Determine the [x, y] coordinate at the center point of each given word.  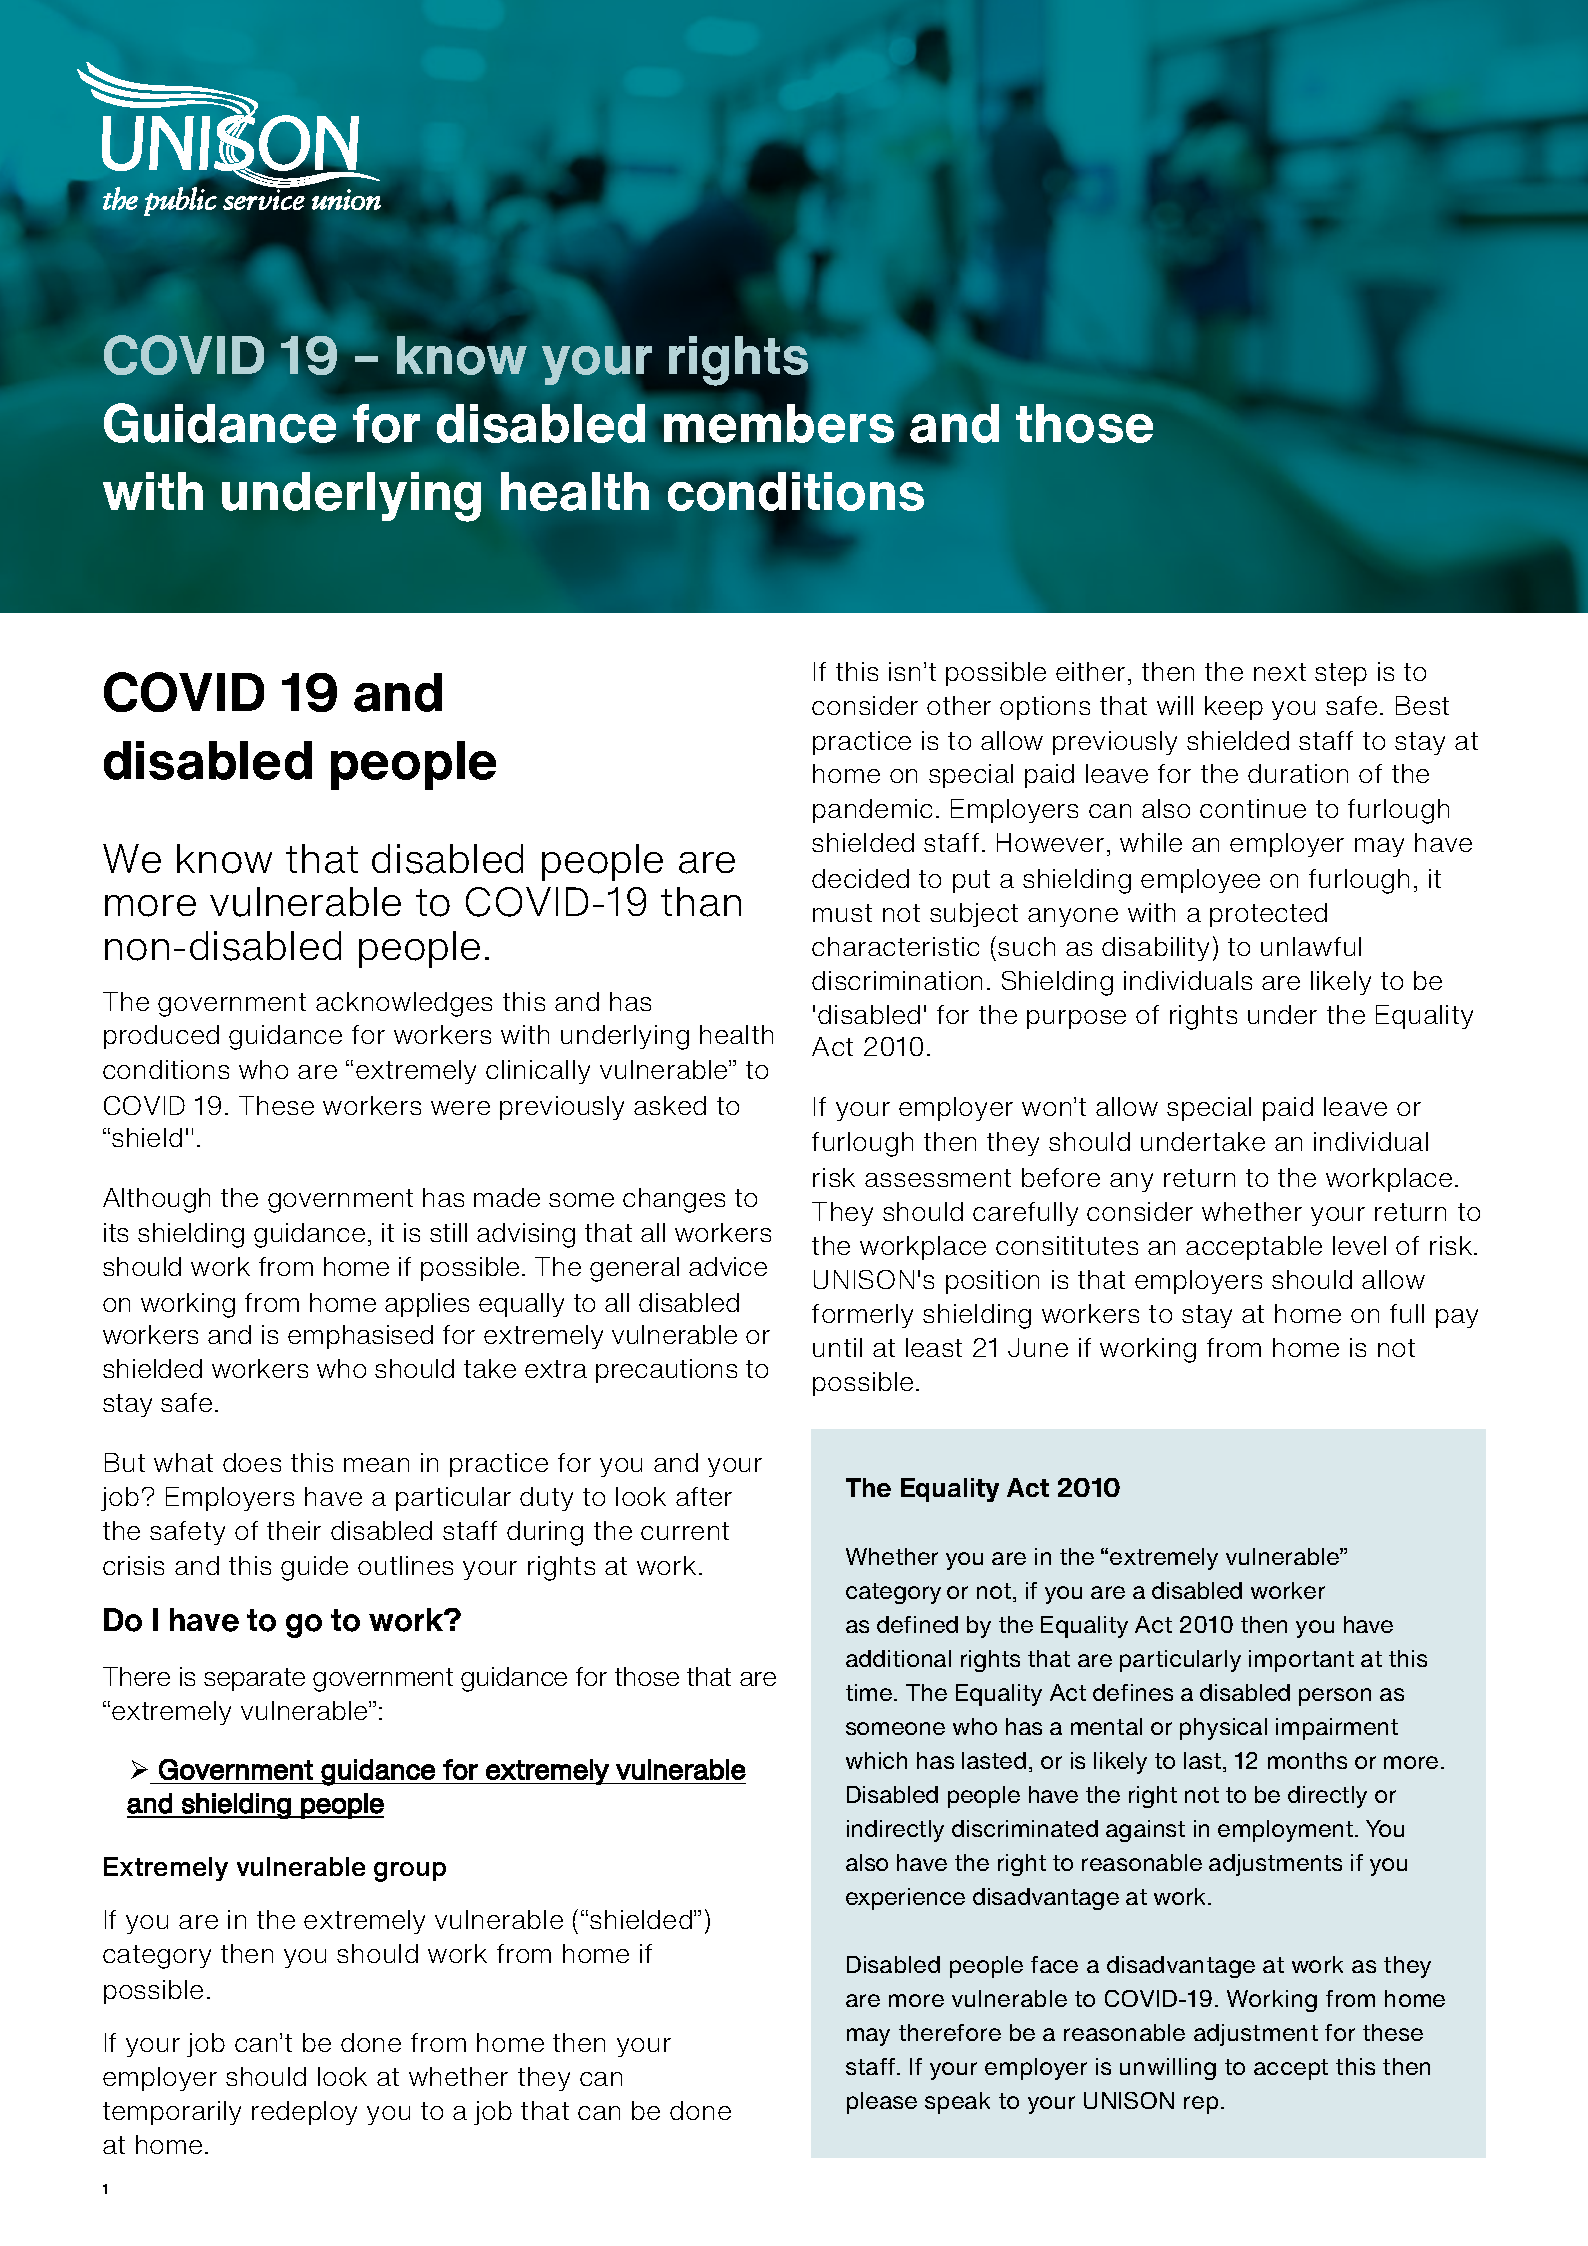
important [1301, 1661]
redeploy [304, 2113]
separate [254, 1679]
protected [1268, 915]
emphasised [360, 1337]
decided [860, 878]
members [779, 422]
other [959, 705]
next [1280, 672]
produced [161, 1037]
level [1359, 1245]
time [870, 1692]
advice [728, 1266]
